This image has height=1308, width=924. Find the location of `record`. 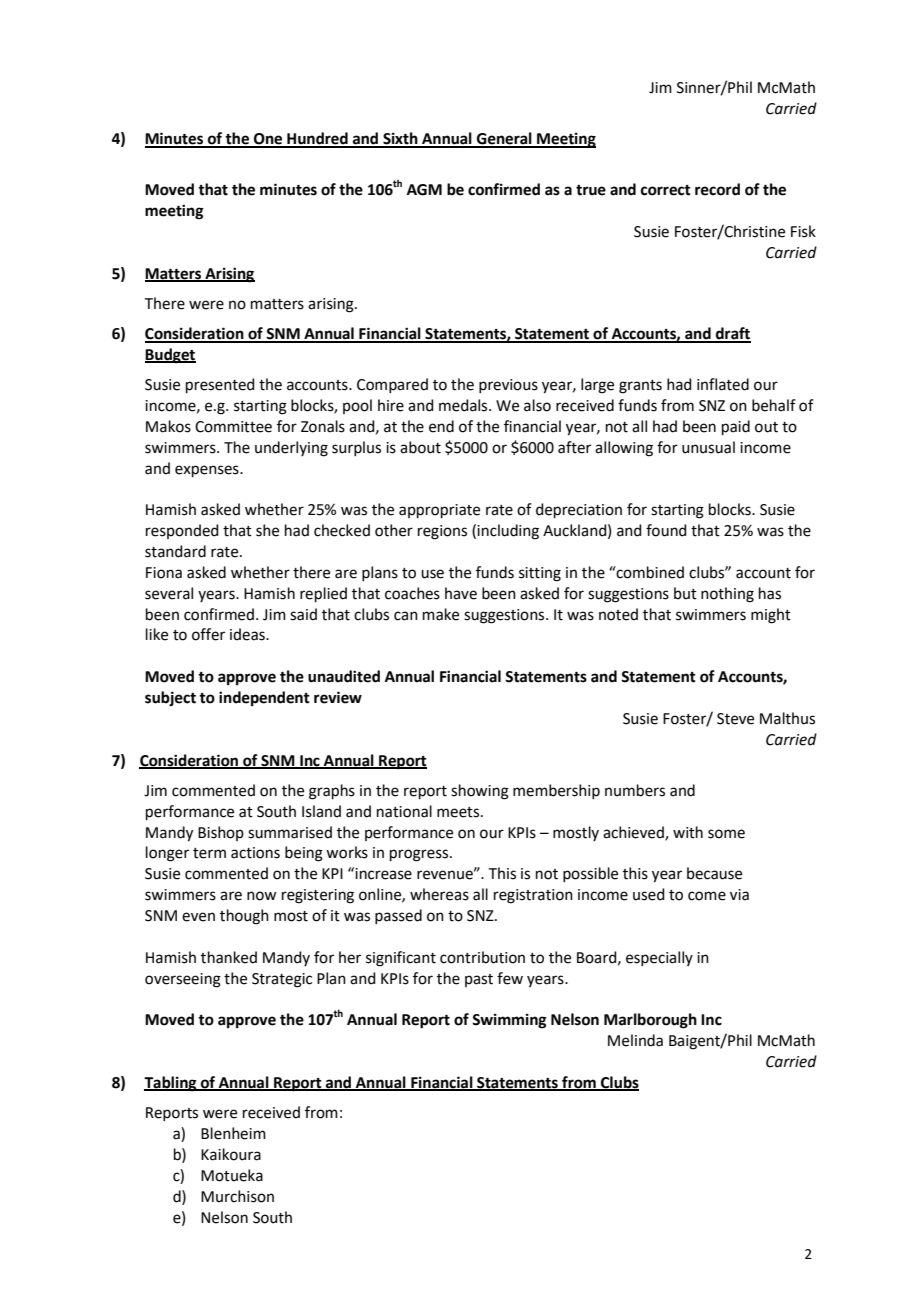

record is located at coordinates (717, 189).
